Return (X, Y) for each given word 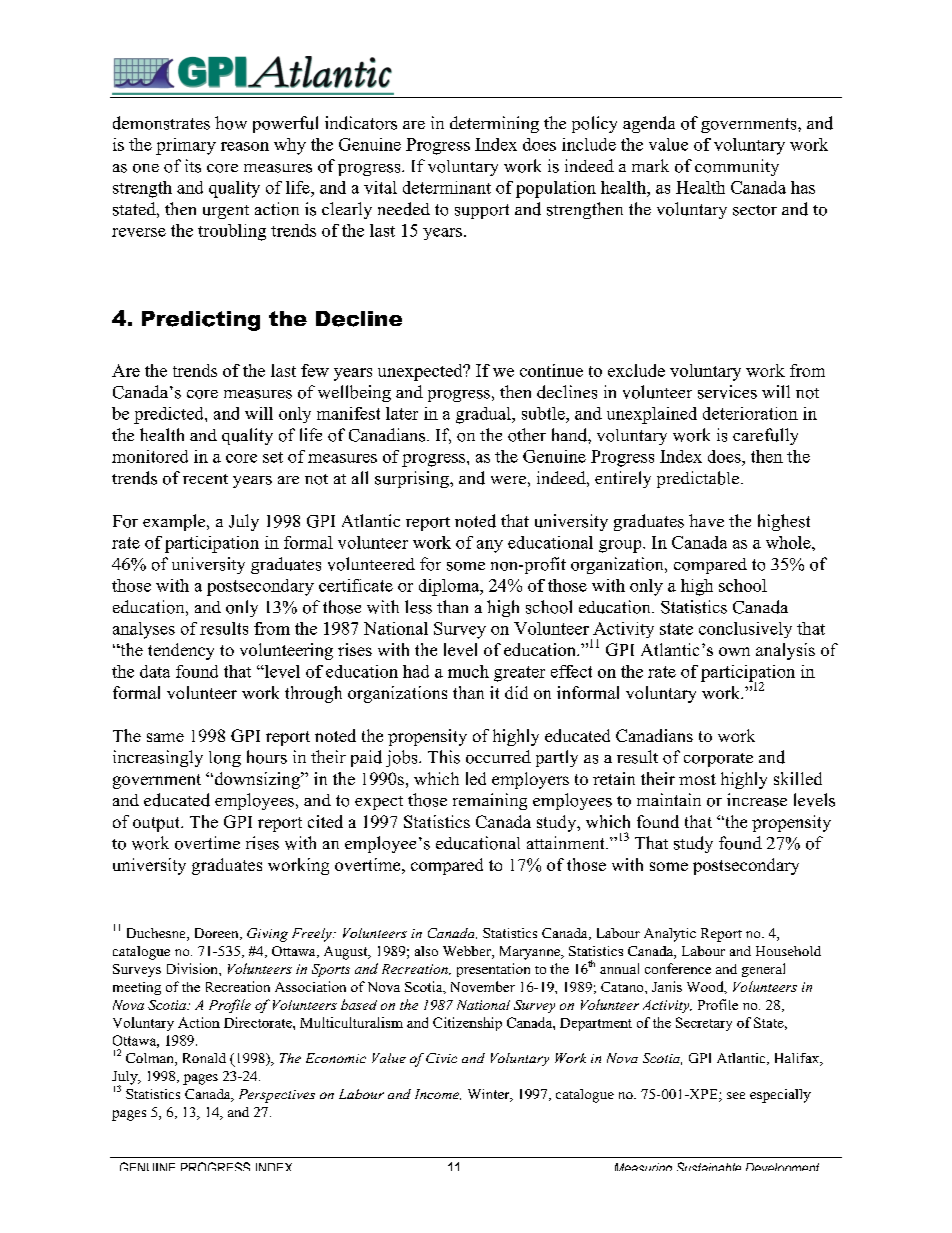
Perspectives (277, 1096)
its (193, 166)
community (737, 167)
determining (494, 124)
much (468, 671)
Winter (490, 1095)
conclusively (745, 630)
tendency (181, 651)
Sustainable (709, 1166)
